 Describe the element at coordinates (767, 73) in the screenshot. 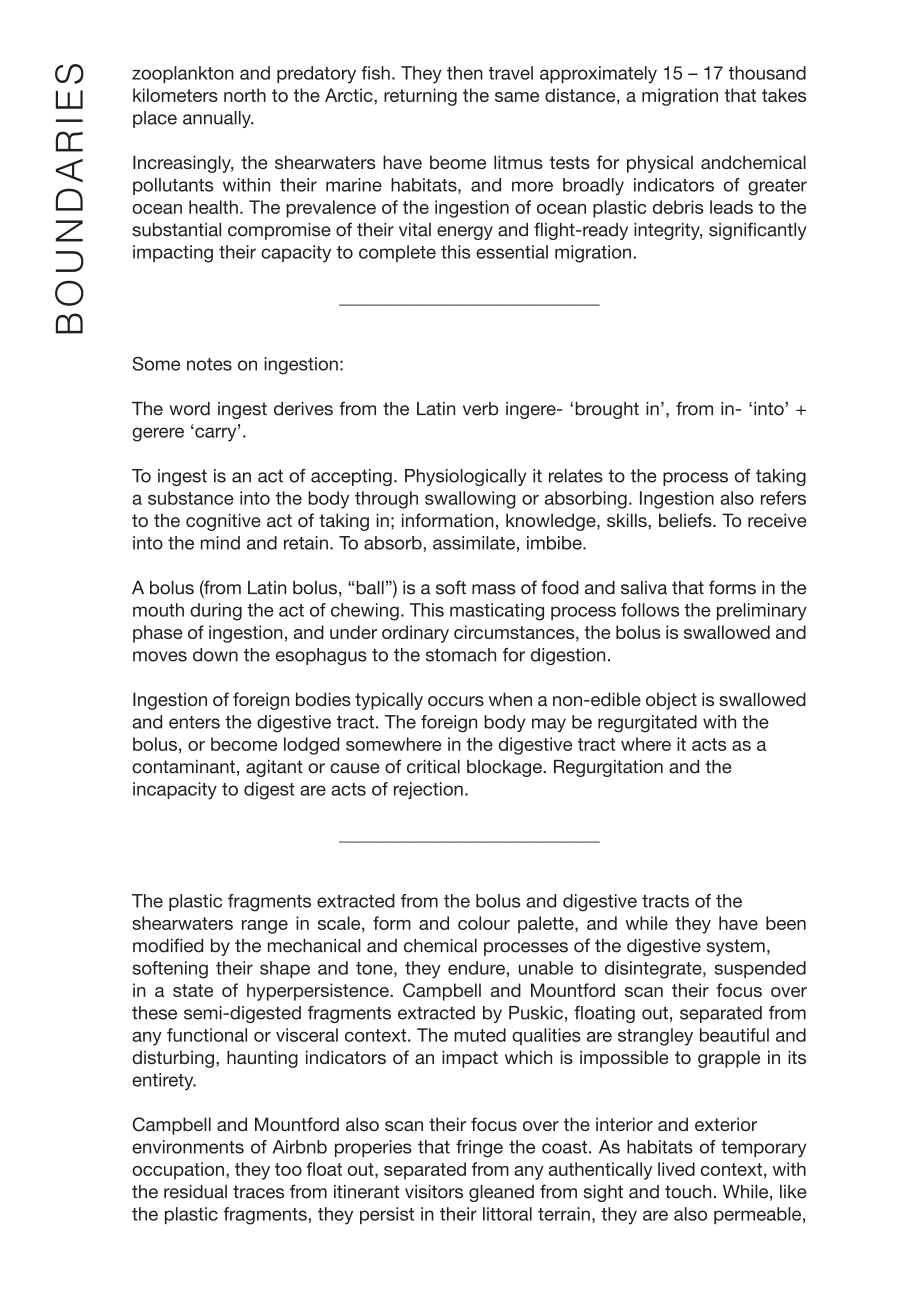

I see `thousand` at that location.
